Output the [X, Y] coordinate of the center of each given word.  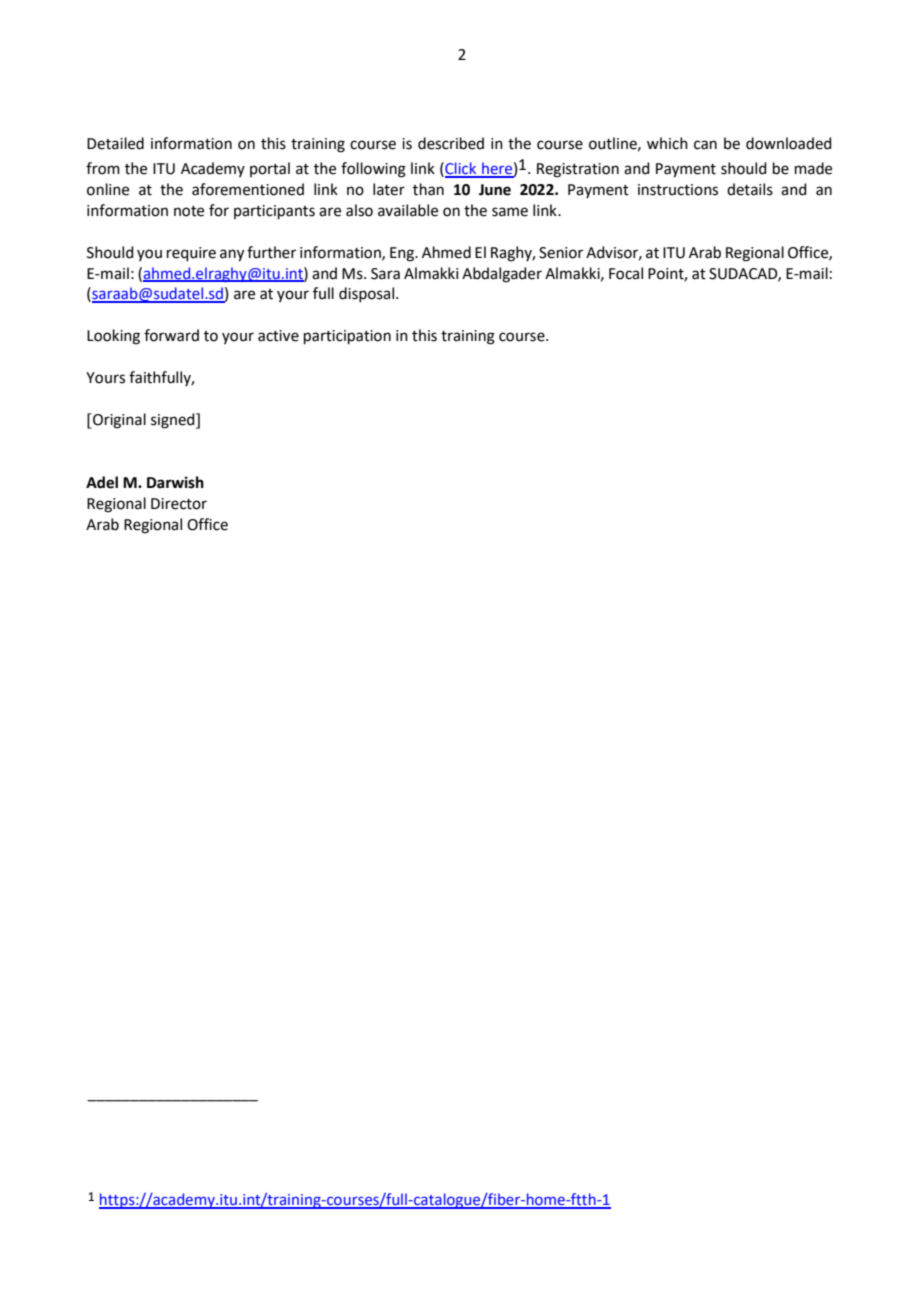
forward [171, 335]
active [278, 336]
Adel [102, 482]
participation [347, 337]
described [451, 143]
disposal [368, 294]
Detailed [115, 143]
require [191, 254]
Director [179, 504]
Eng [403, 254]
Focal [626, 273]
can [705, 145]
